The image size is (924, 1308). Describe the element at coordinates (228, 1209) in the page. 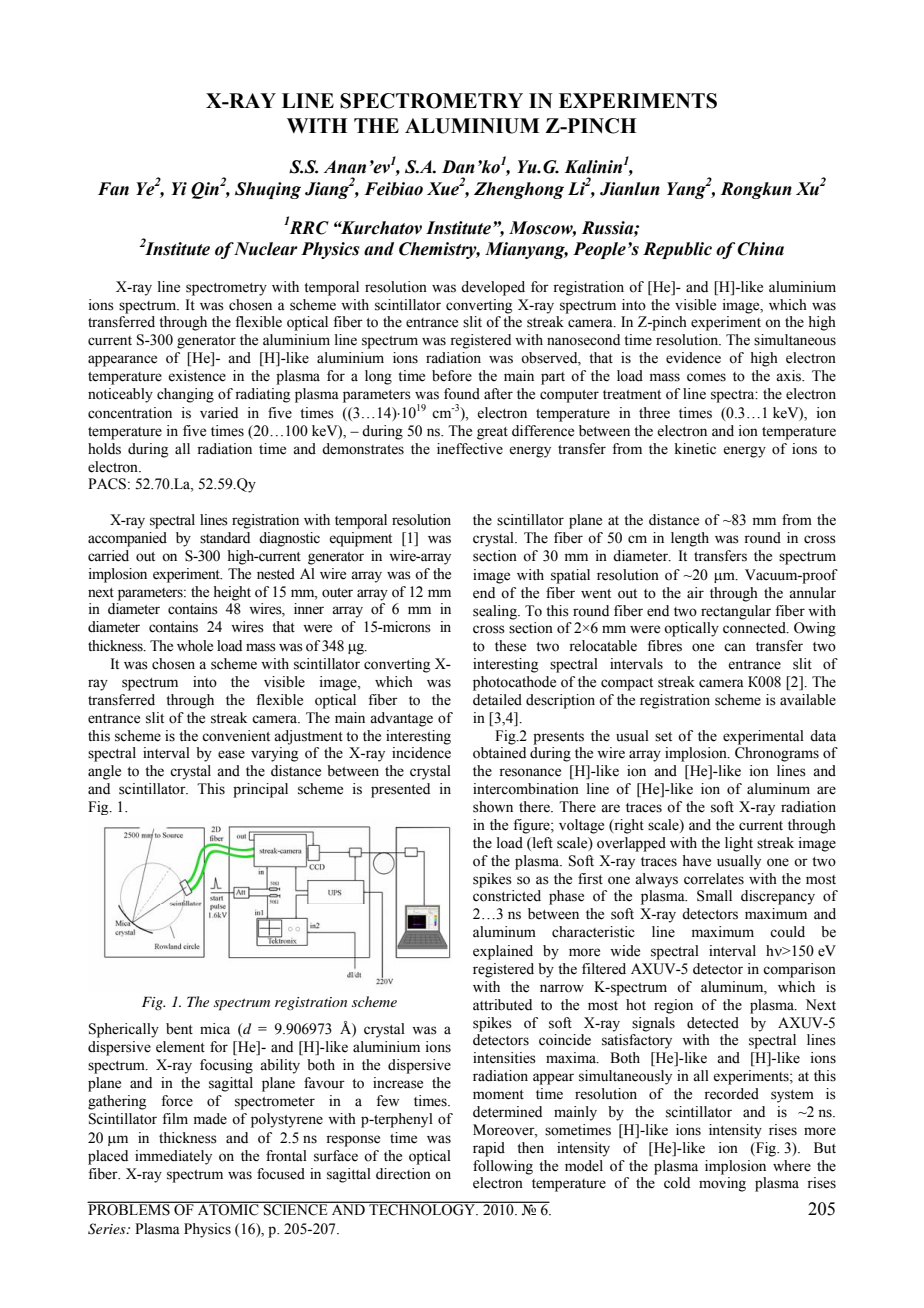

I see `ATOMIC` at that location.
